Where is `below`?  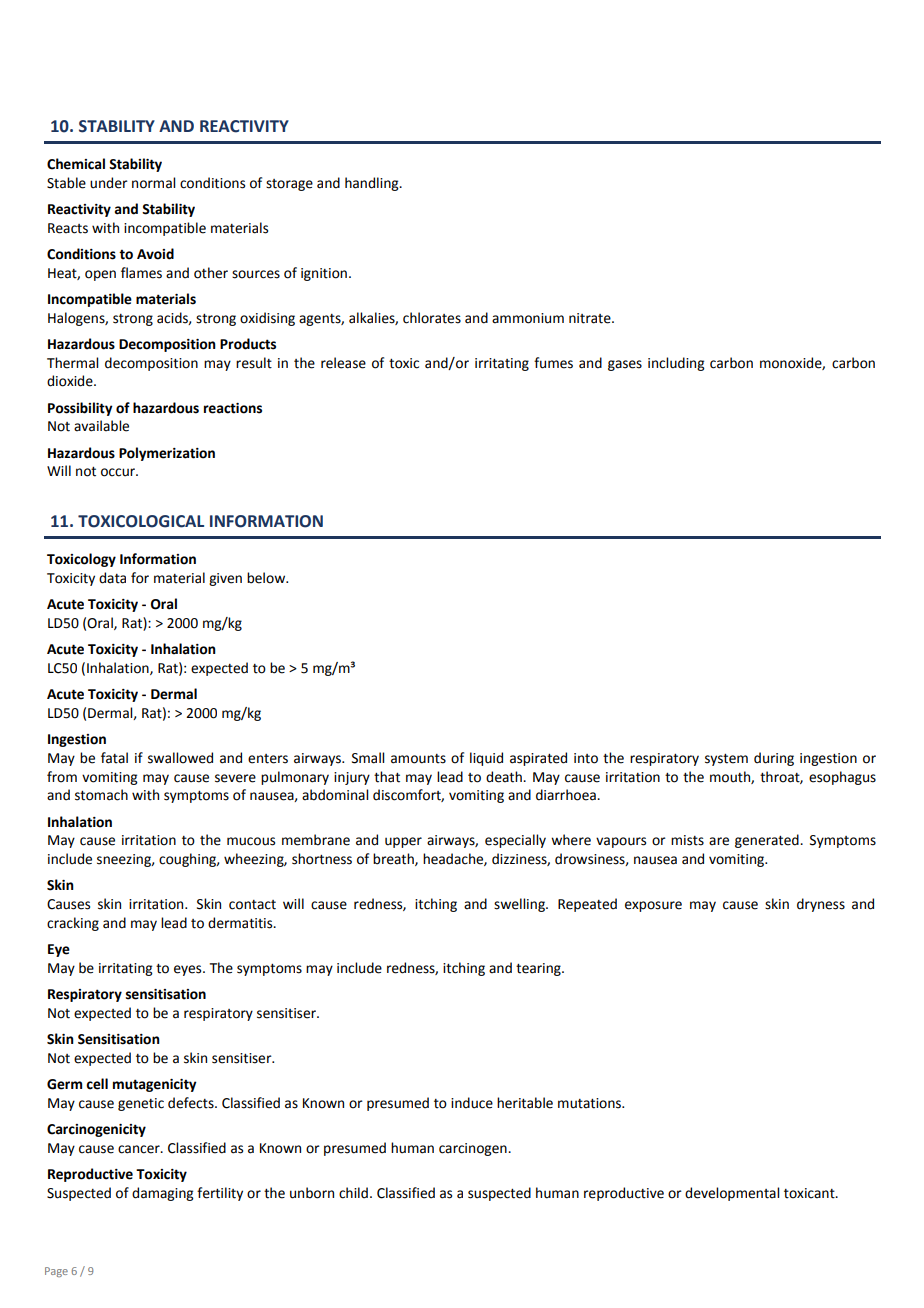 below is located at coordinates (267, 578).
